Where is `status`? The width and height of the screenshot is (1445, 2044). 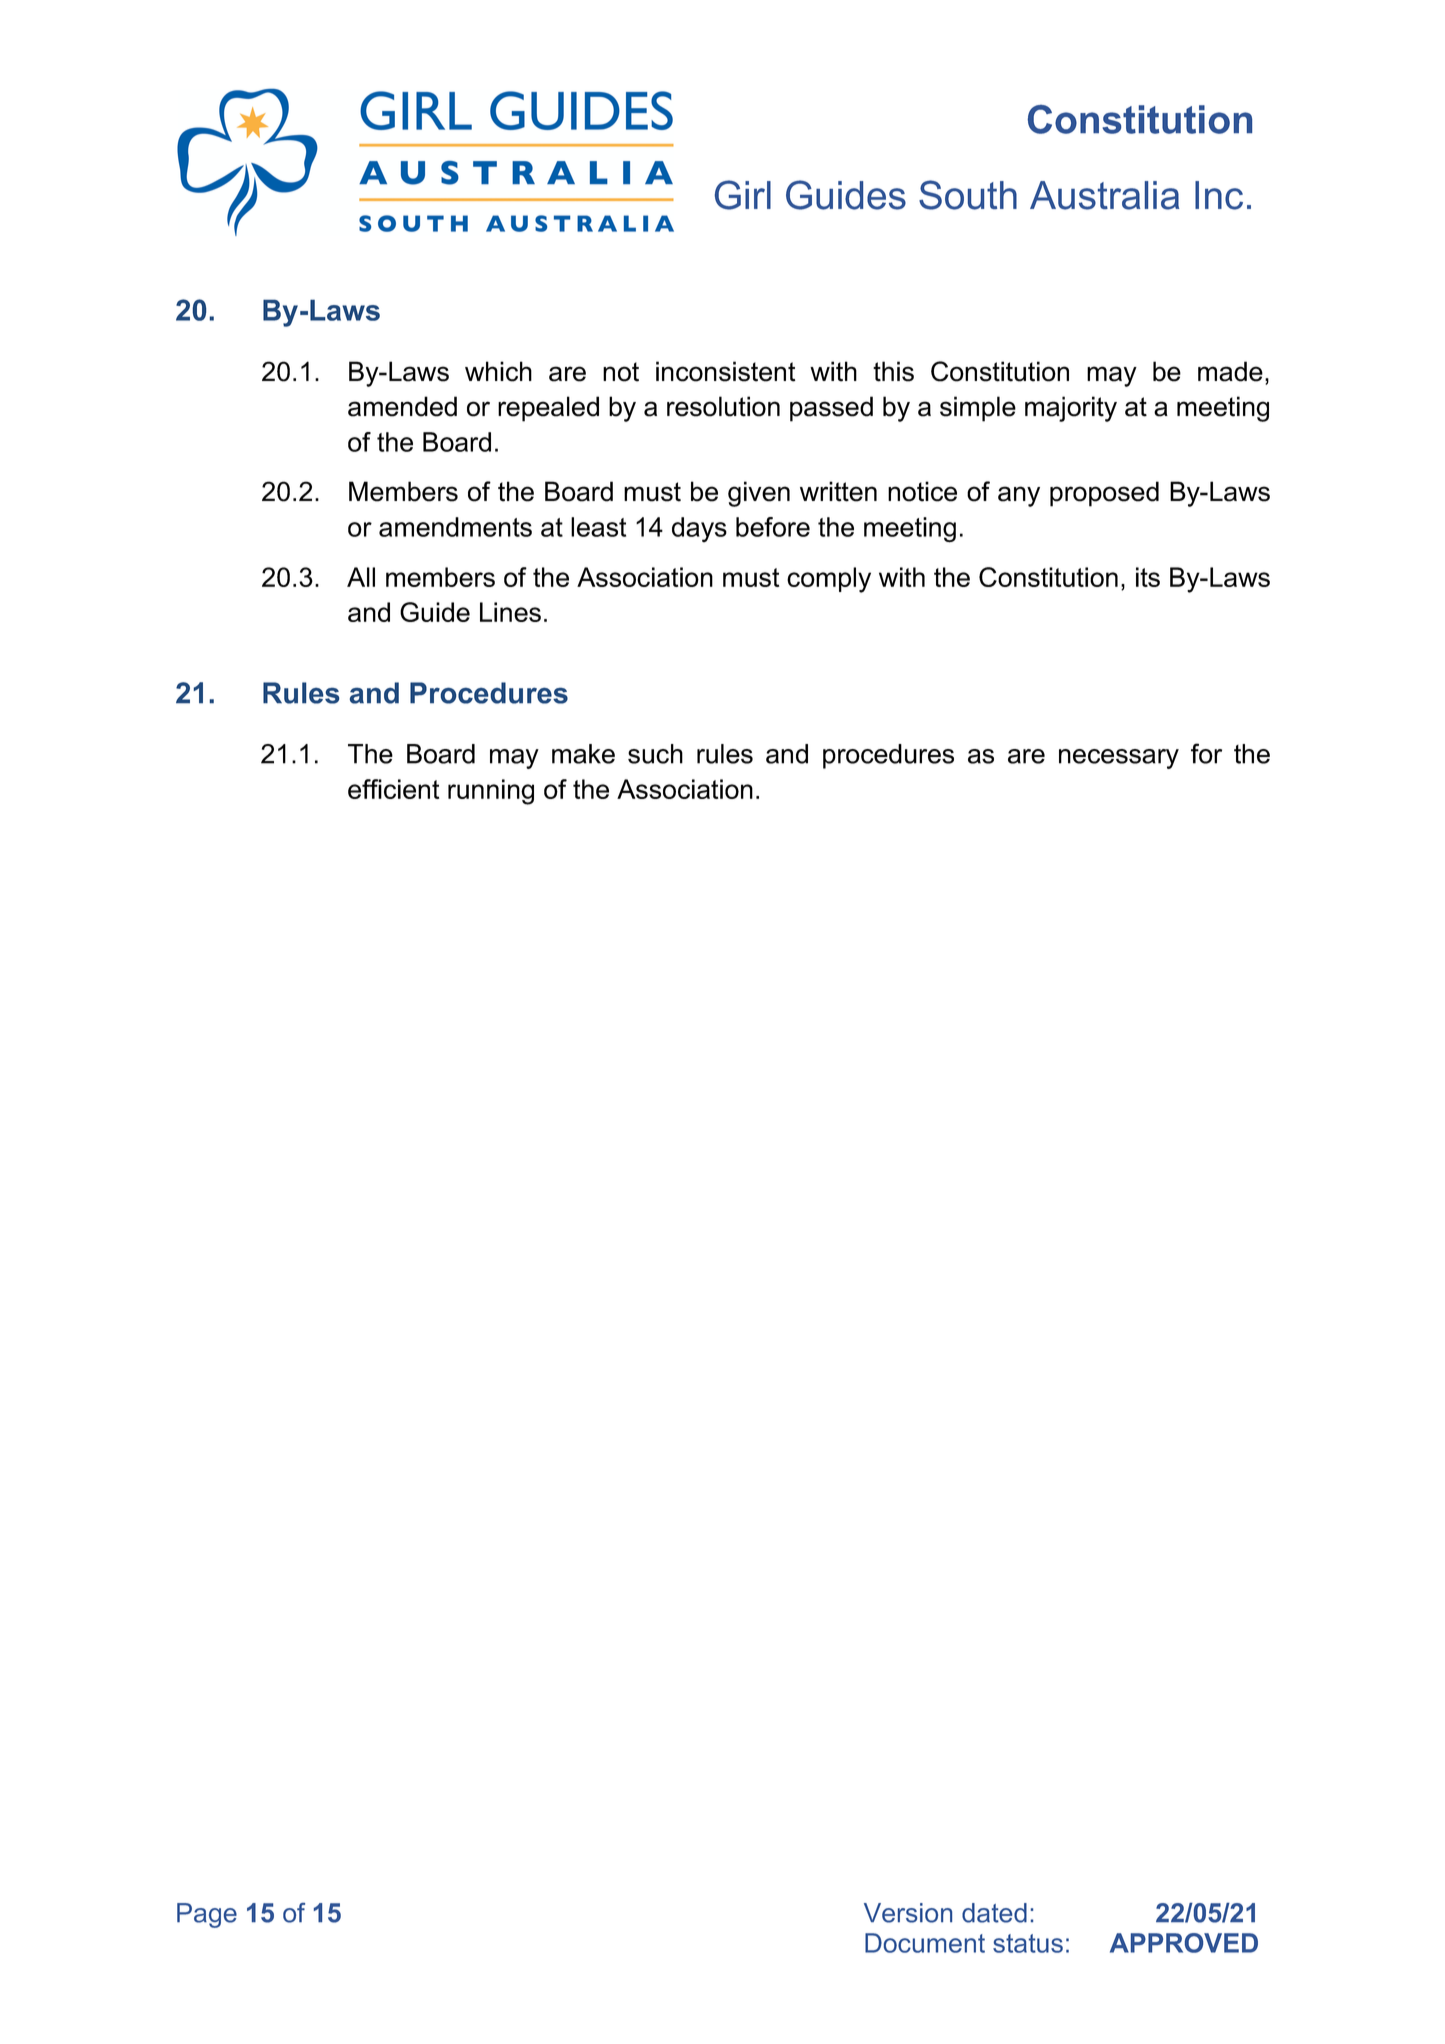
status is located at coordinates (1028, 1943).
